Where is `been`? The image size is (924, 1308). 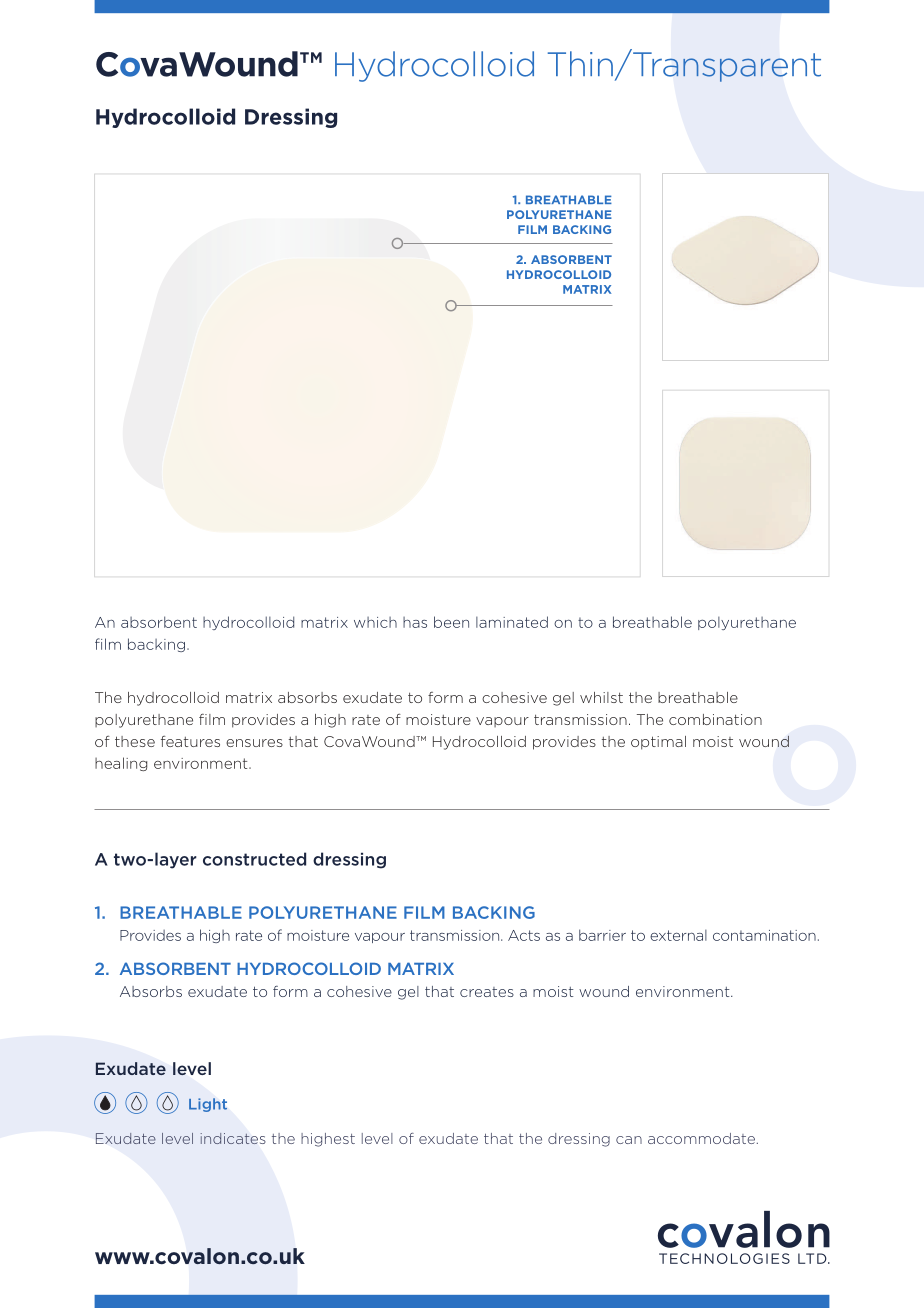 been is located at coordinates (451, 622).
